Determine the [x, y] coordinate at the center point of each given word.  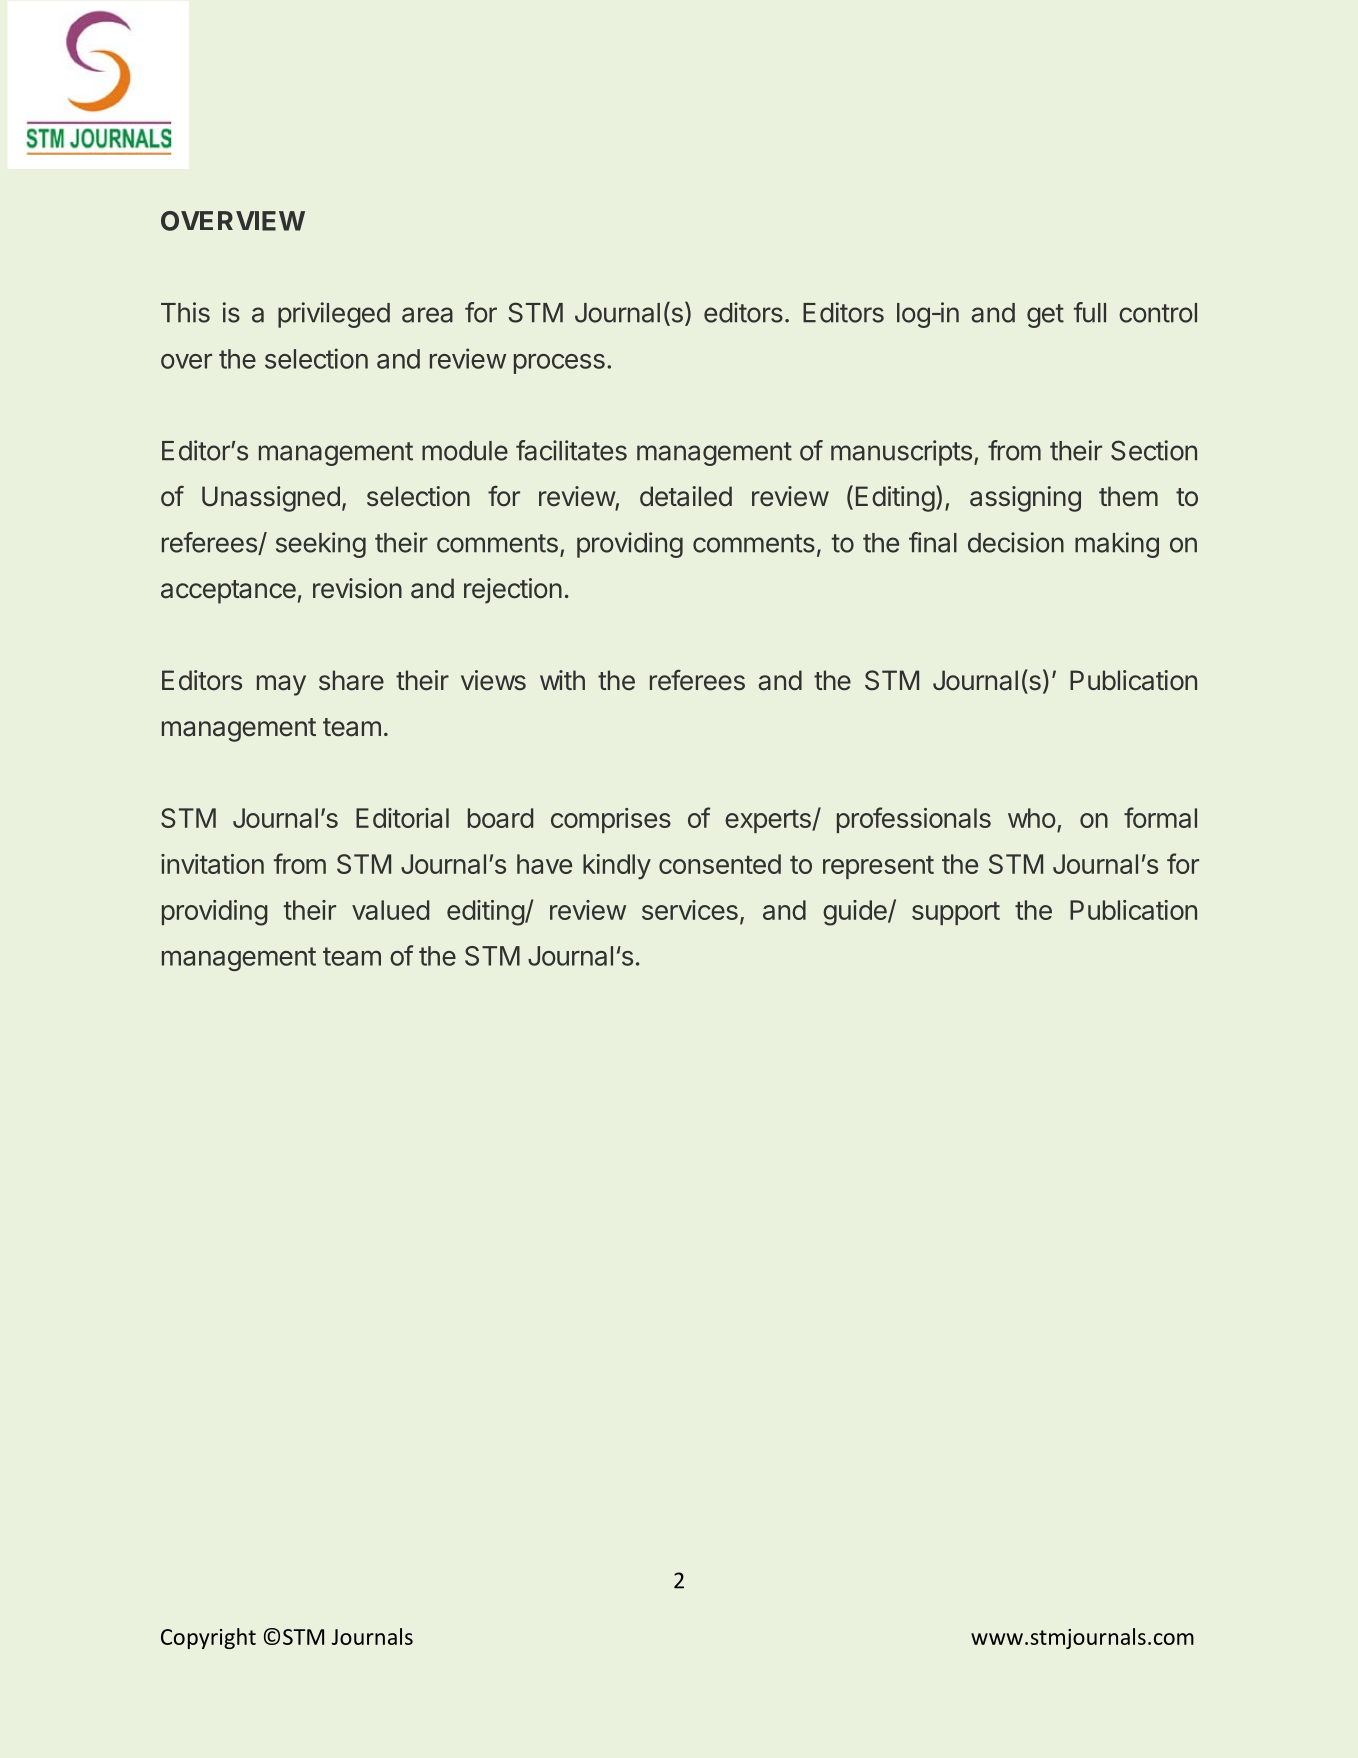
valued [390, 910]
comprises [611, 820]
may [281, 685]
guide [856, 913]
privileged [334, 315]
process [559, 364]
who [1032, 818]
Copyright [208, 1638]
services [690, 910]
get [1045, 316]
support [956, 913]
